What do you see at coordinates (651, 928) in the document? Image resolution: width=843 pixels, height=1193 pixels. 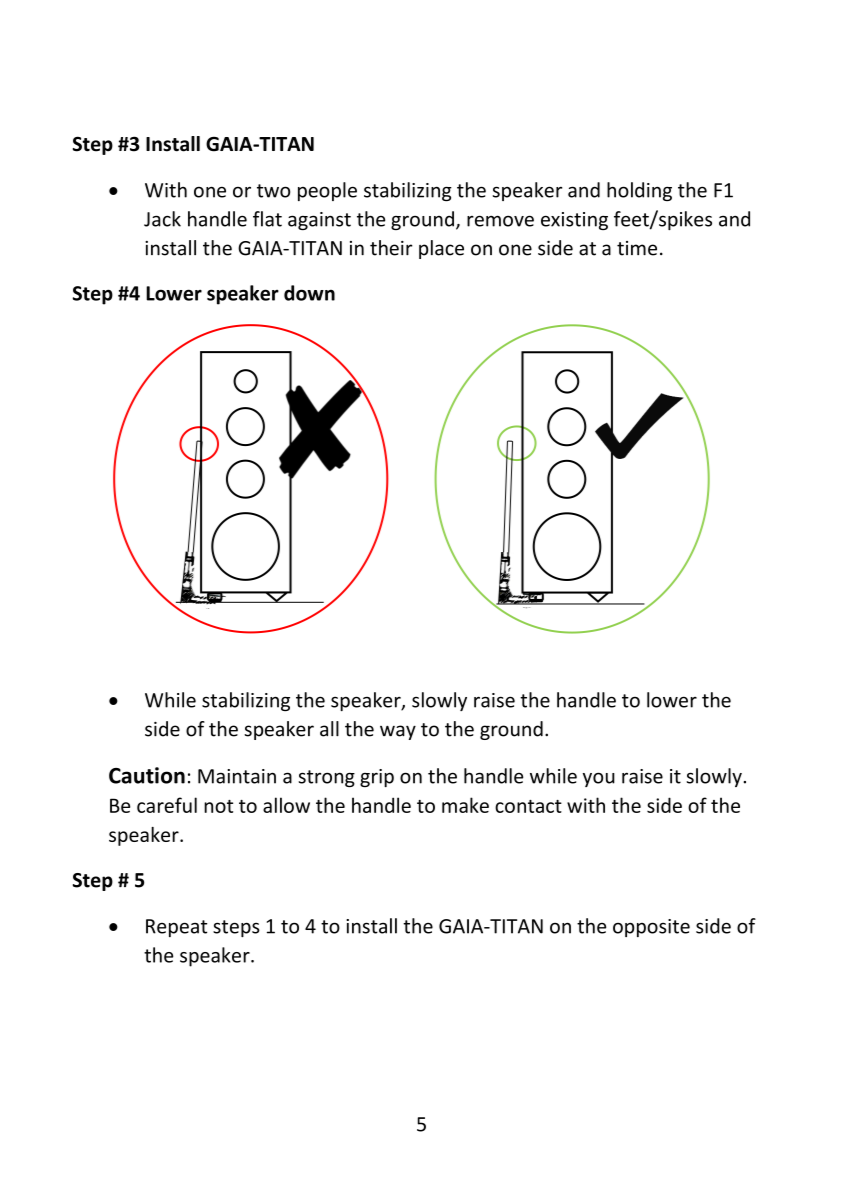 I see `opposite` at bounding box center [651, 928].
